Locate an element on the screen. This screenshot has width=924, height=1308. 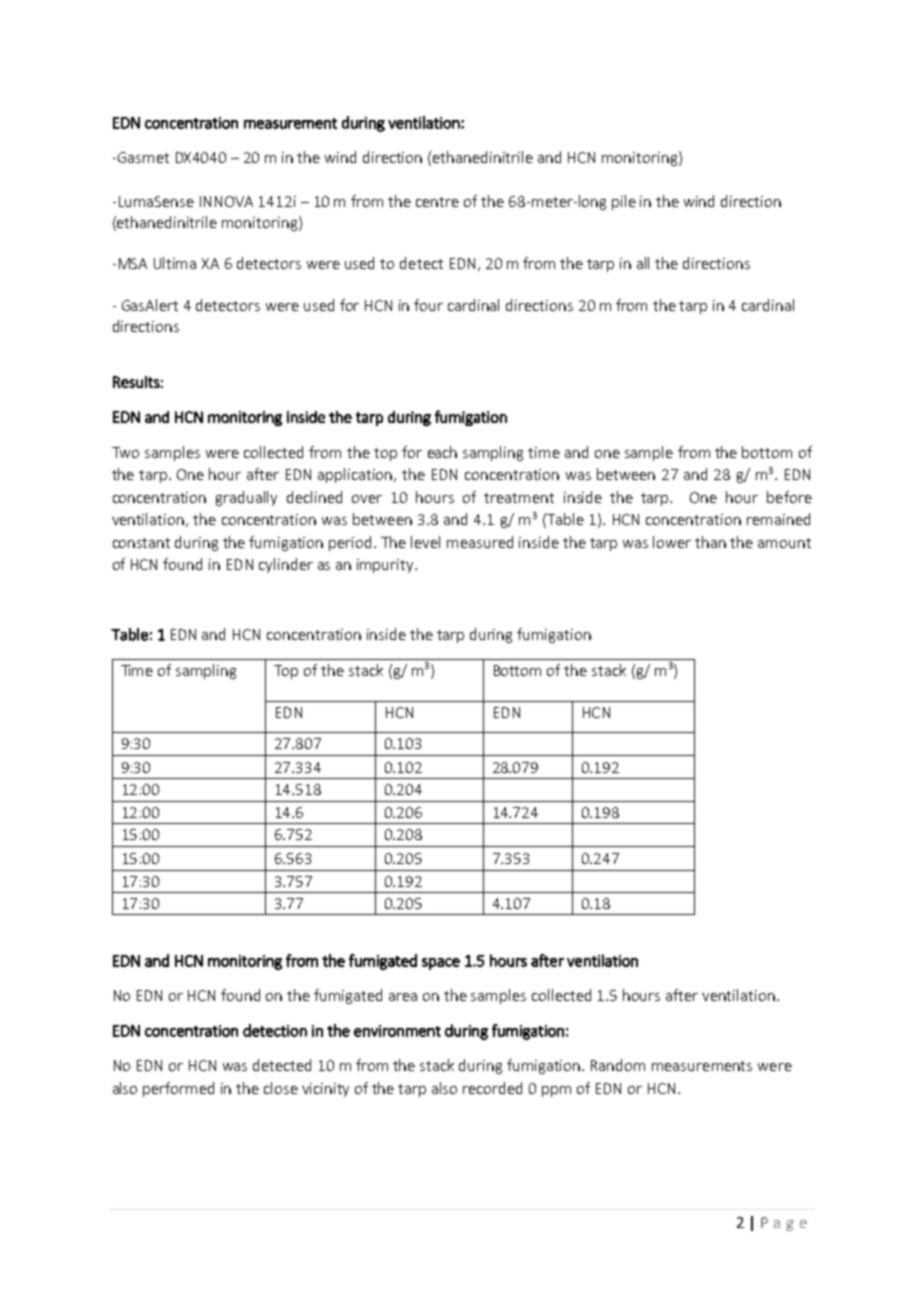
impurity is located at coordinates (386, 566).
